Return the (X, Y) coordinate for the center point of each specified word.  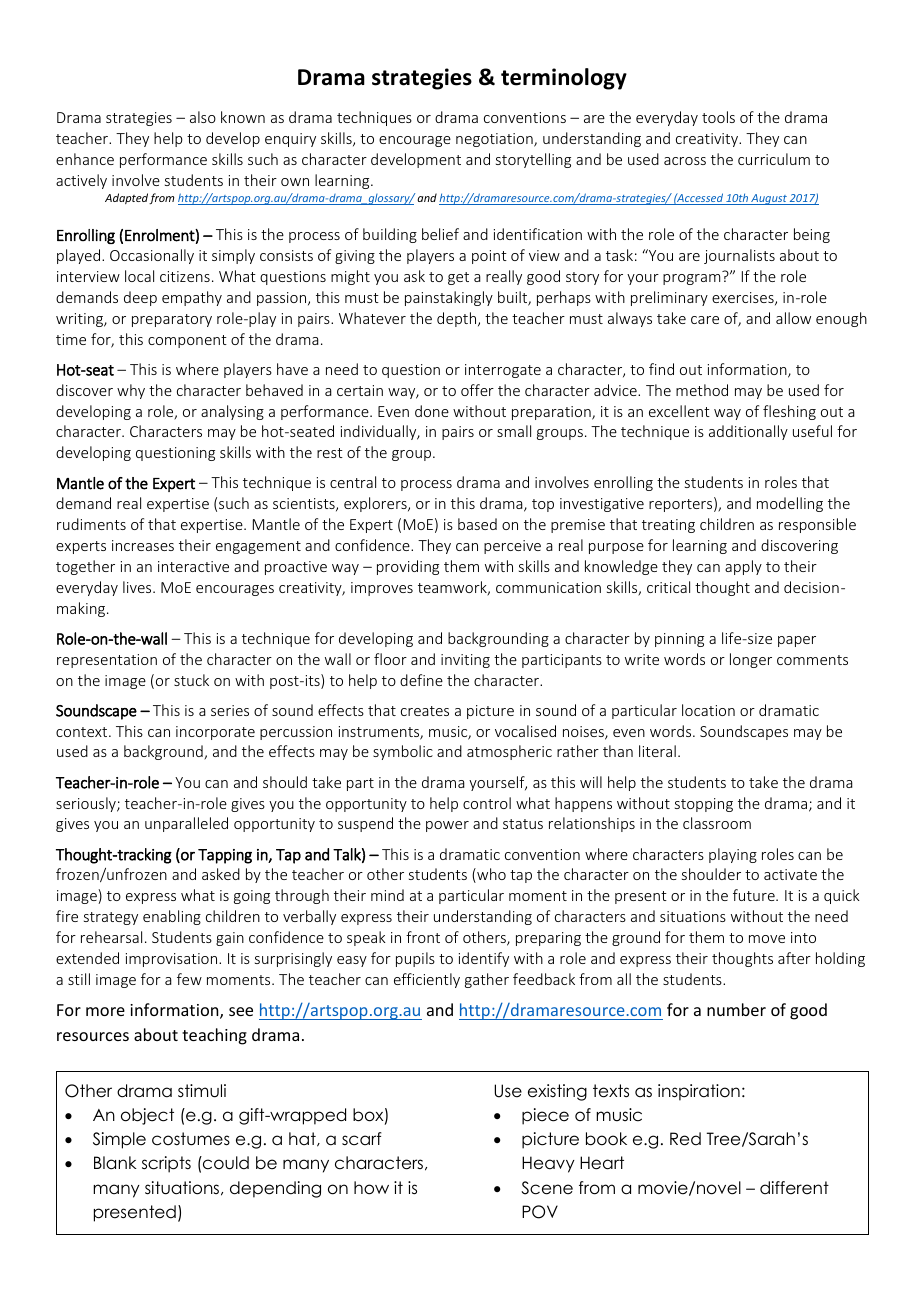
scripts (166, 1164)
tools (718, 117)
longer (751, 660)
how (371, 1188)
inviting (465, 661)
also (203, 117)
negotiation (495, 140)
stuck (191, 680)
